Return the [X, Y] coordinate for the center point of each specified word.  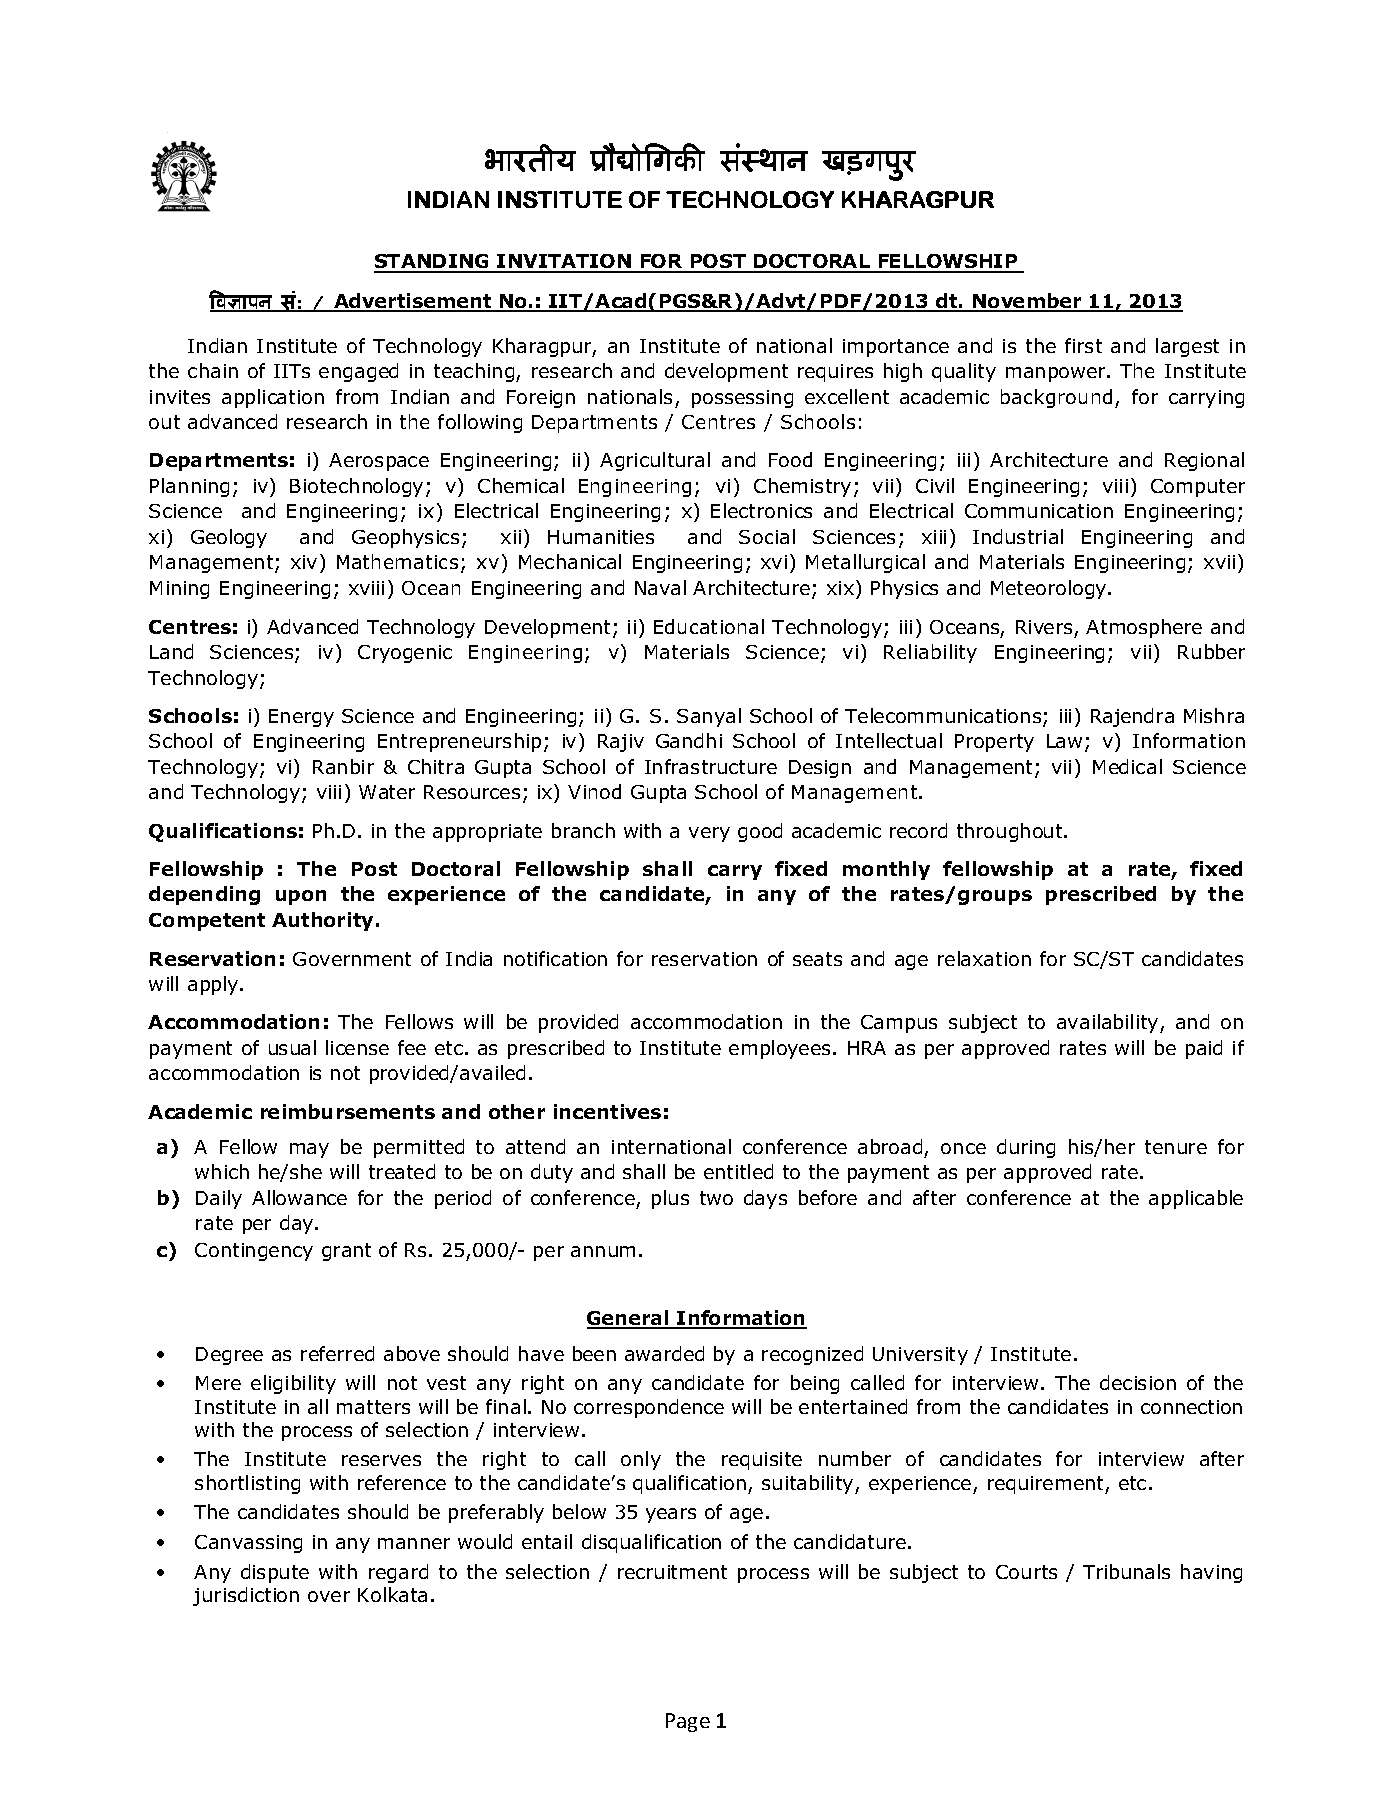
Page [688, 1722]
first [1083, 345]
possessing [742, 399]
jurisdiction [246, 1596]
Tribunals [1126, 1571]
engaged [358, 372]
